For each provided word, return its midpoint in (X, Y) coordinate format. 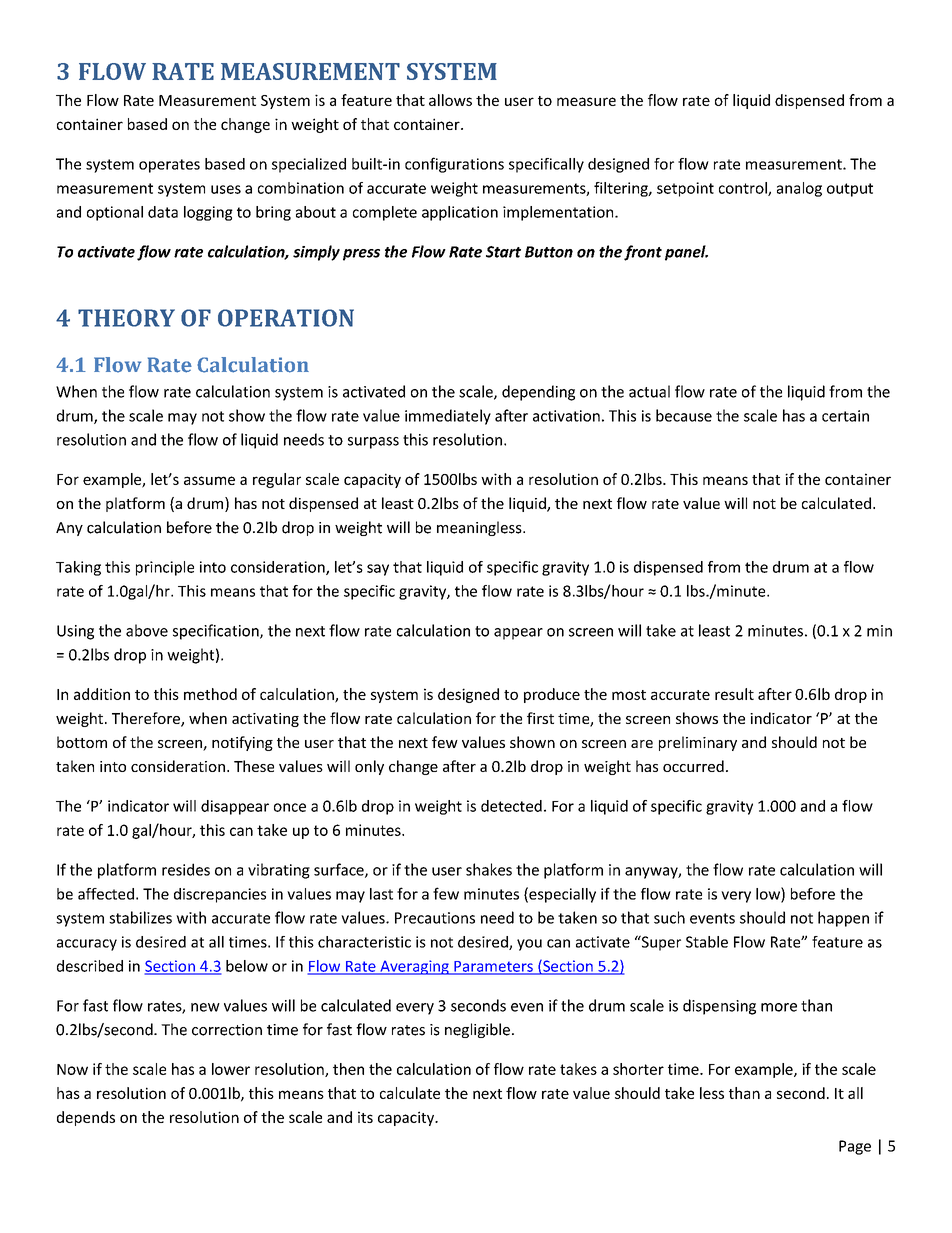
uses (226, 189)
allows (450, 100)
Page (855, 1147)
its (365, 1117)
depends (86, 1118)
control (744, 189)
